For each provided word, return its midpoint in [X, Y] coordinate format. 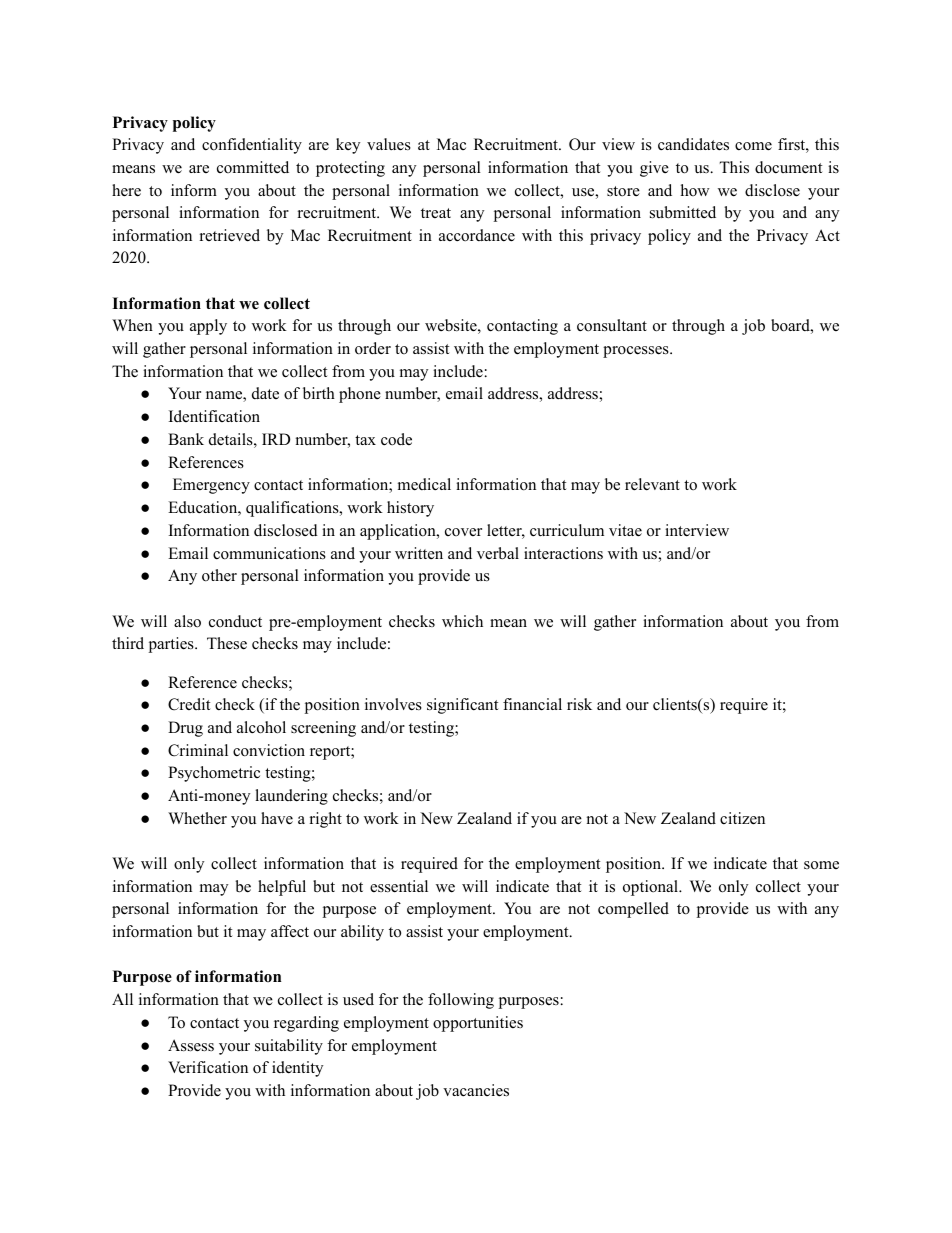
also [187, 621]
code [396, 439]
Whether [197, 818]
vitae [625, 530]
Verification [208, 1067]
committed [253, 167]
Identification [214, 416]
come [753, 146]
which [462, 621]
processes [637, 352]
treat [436, 213]
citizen [742, 818]
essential [399, 886]
